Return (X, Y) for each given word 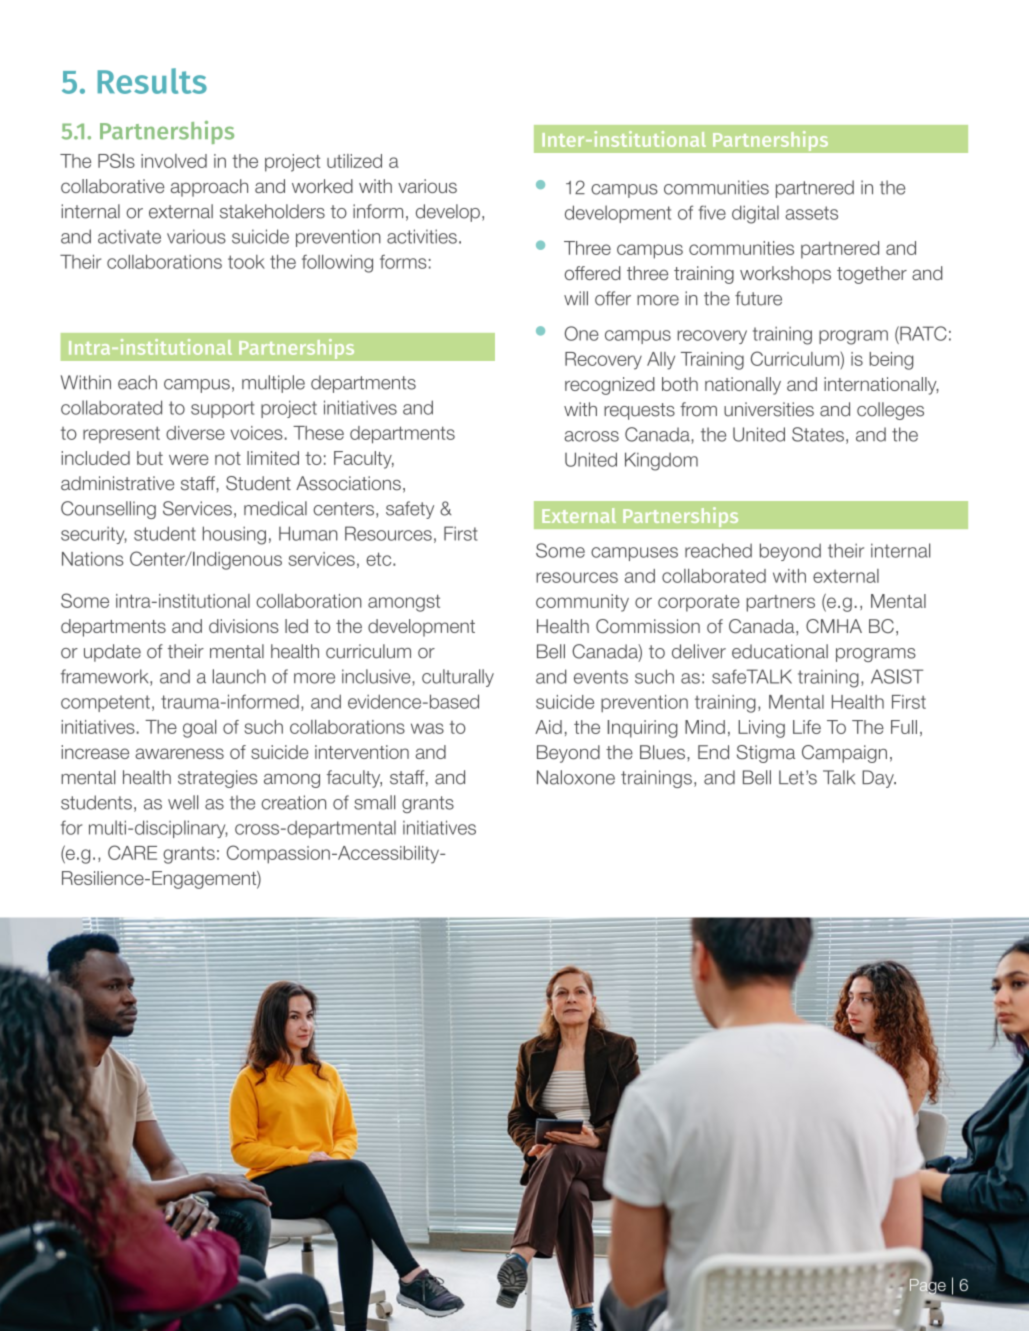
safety (410, 510)
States (818, 434)
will (576, 298)
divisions (244, 626)
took (246, 262)
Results (152, 81)
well (183, 802)
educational (780, 651)
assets (811, 213)
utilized (354, 161)
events (601, 677)
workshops (785, 275)
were (189, 459)
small (374, 802)
